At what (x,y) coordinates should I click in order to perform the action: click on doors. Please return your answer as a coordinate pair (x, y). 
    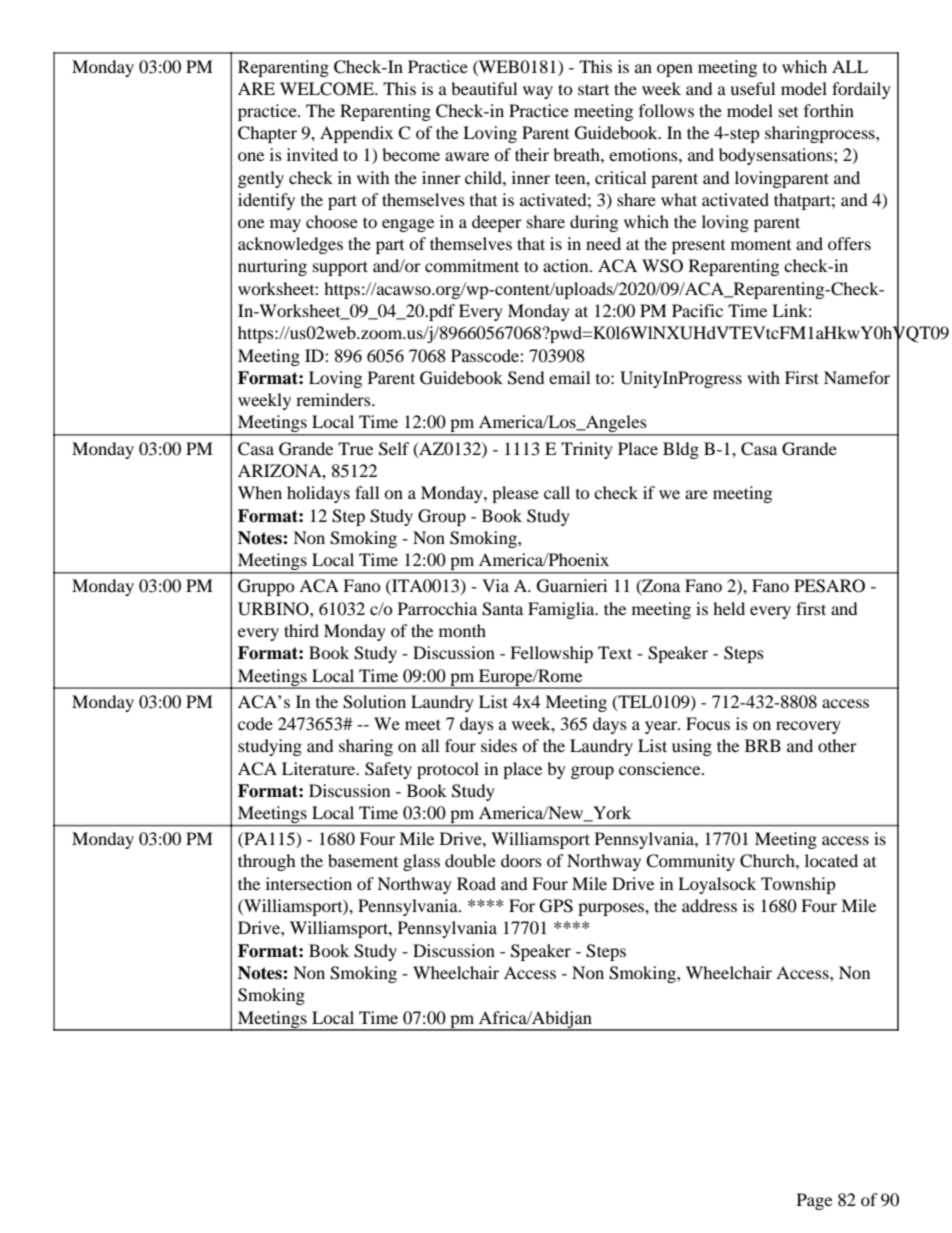
    Looking at the image, I should click on (521, 860).
